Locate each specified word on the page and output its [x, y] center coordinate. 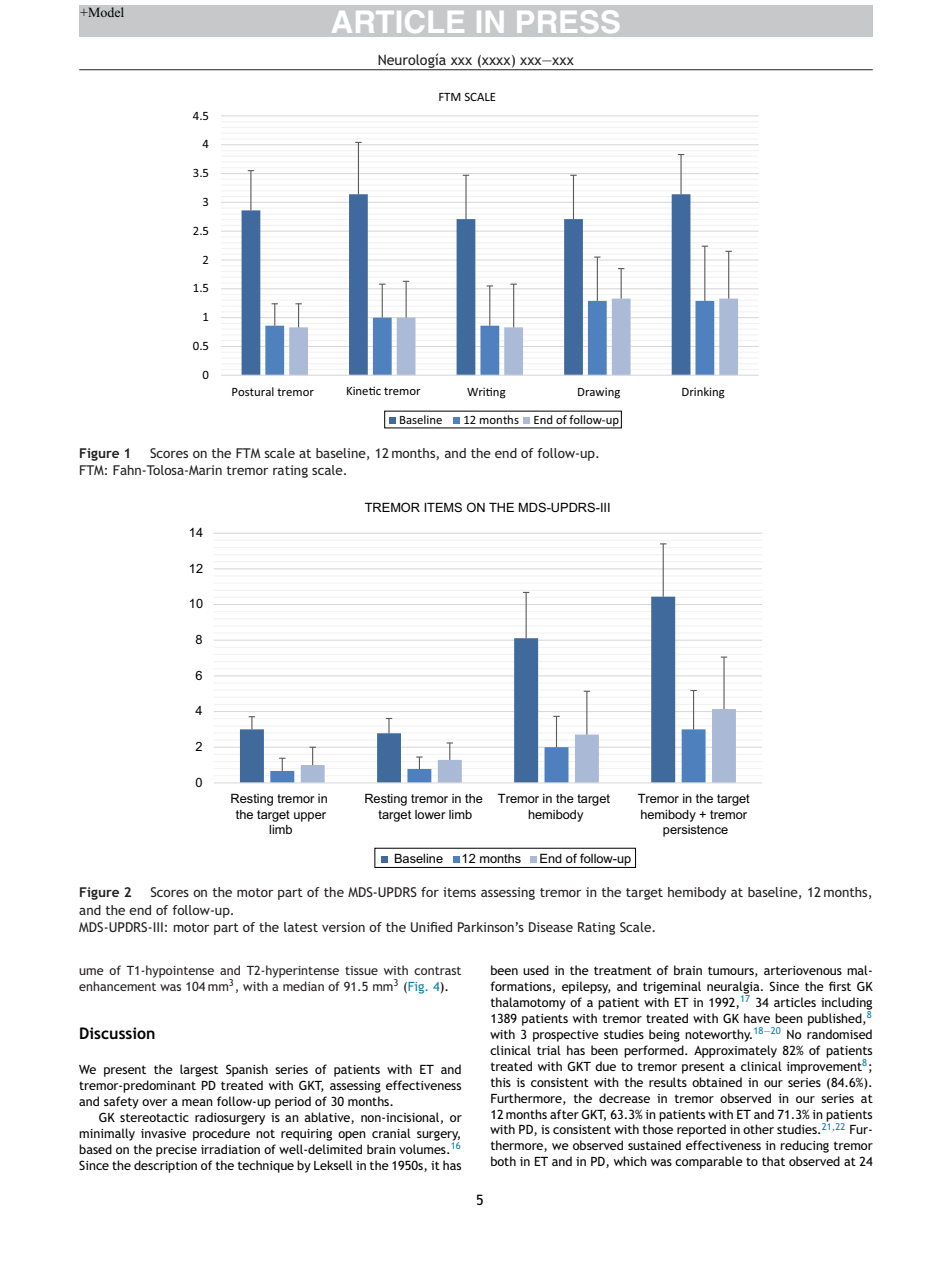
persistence [695, 831]
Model [105, 12]
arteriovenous [803, 970]
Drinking [703, 393]
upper [310, 817]
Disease [551, 927]
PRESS [568, 21]
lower [430, 814]
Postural [253, 391]
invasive [163, 1133]
